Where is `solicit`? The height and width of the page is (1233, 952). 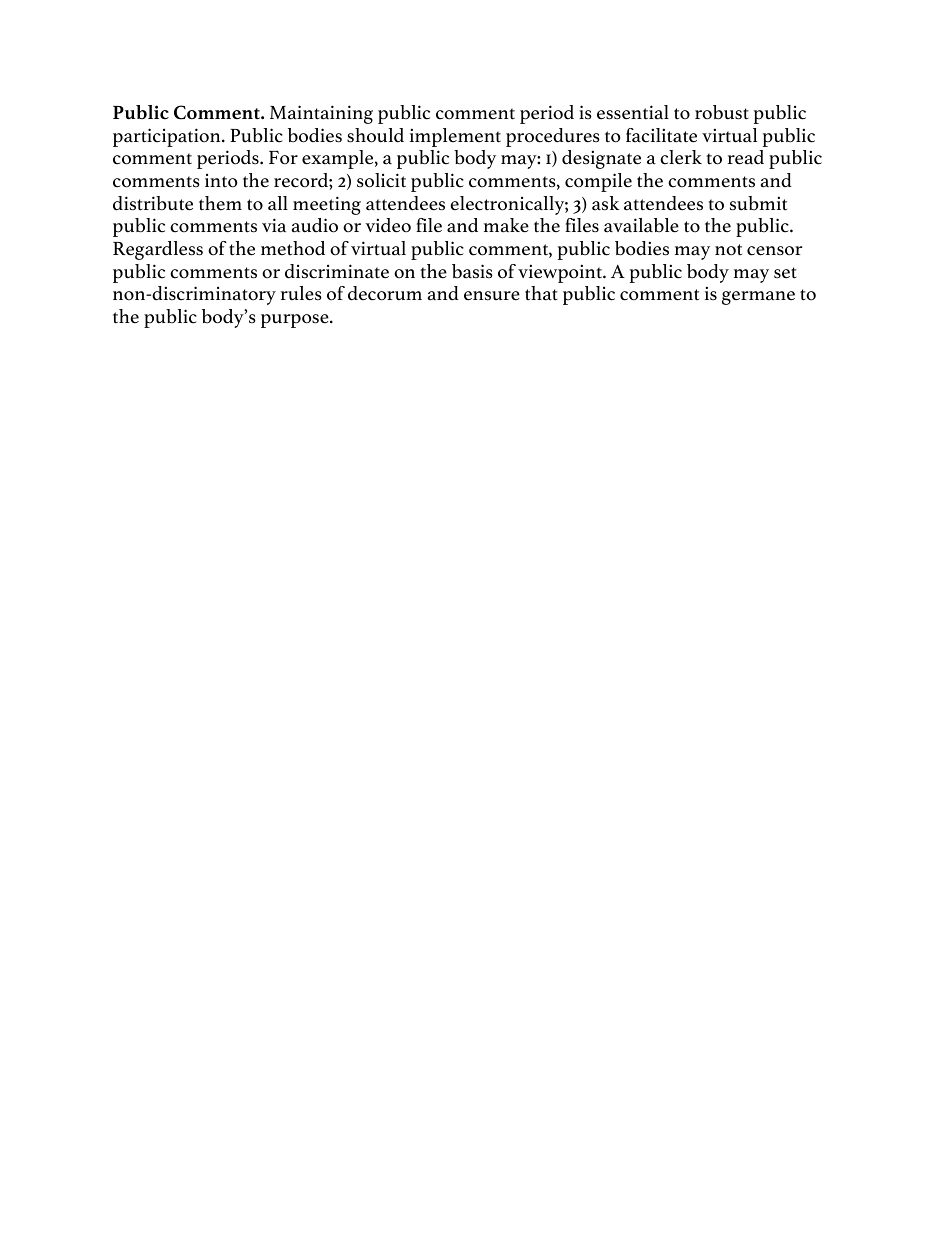 solicit is located at coordinates (381, 180).
